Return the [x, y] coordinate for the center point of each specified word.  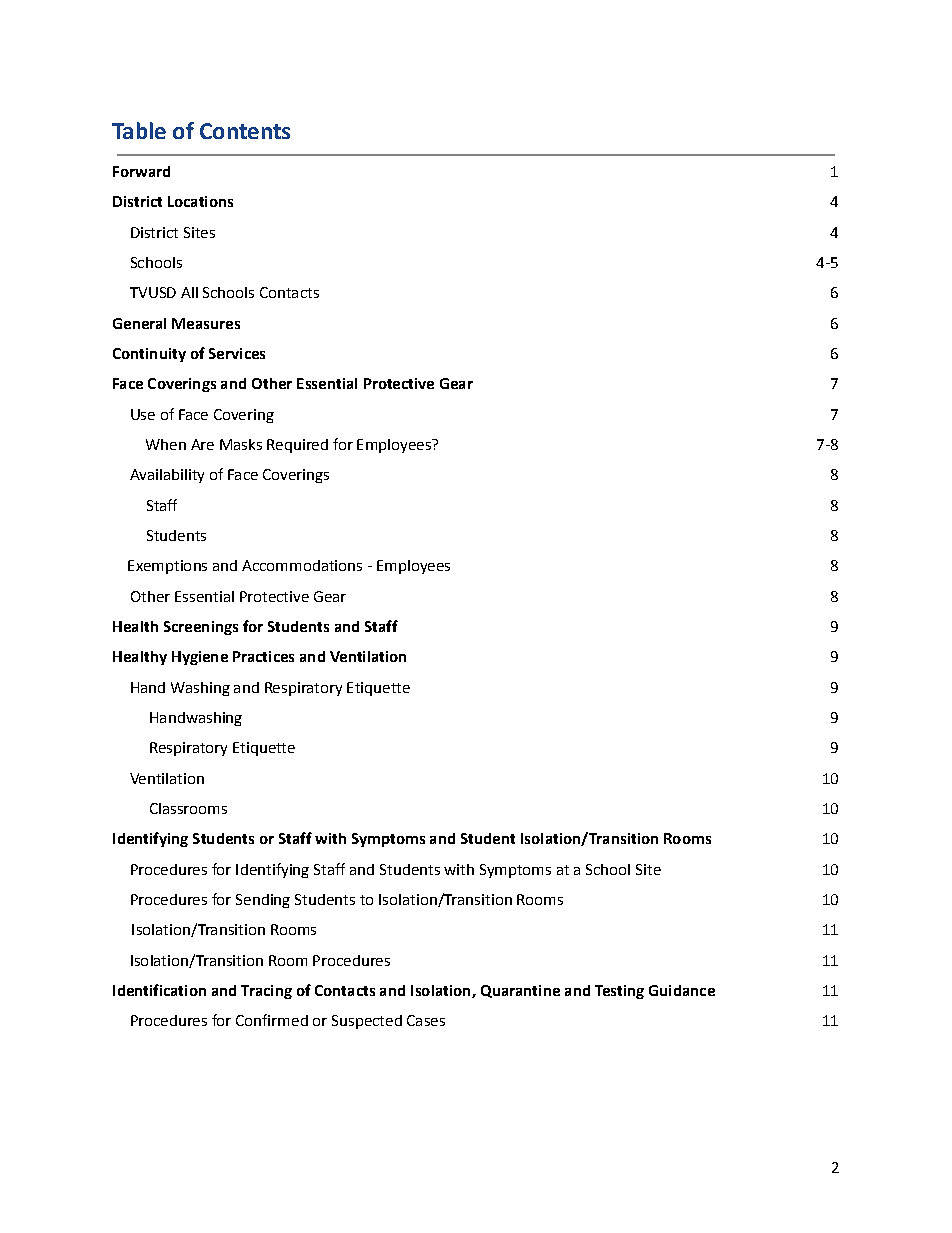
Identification [159, 990]
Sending [263, 901]
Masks [241, 444]
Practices [263, 656]
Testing [619, 992]
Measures [206, 323]
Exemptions [167, 567]
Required [297, 446]
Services [237, 353]
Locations [200, 201]
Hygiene [200, 658]
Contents [245, 131]
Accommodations [302, 565]
